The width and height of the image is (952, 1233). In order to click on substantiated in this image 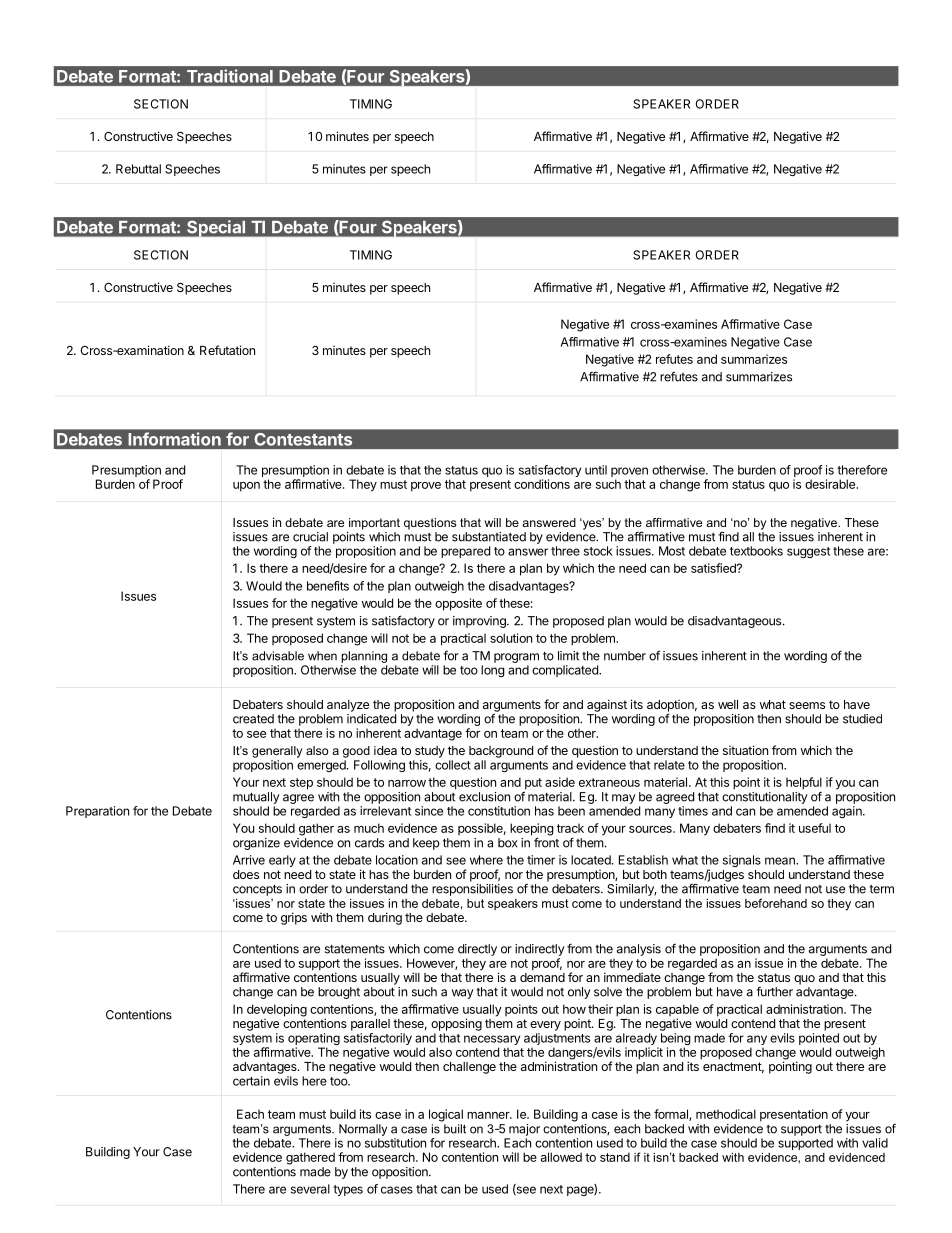, I will do `click(489, 537)`.
